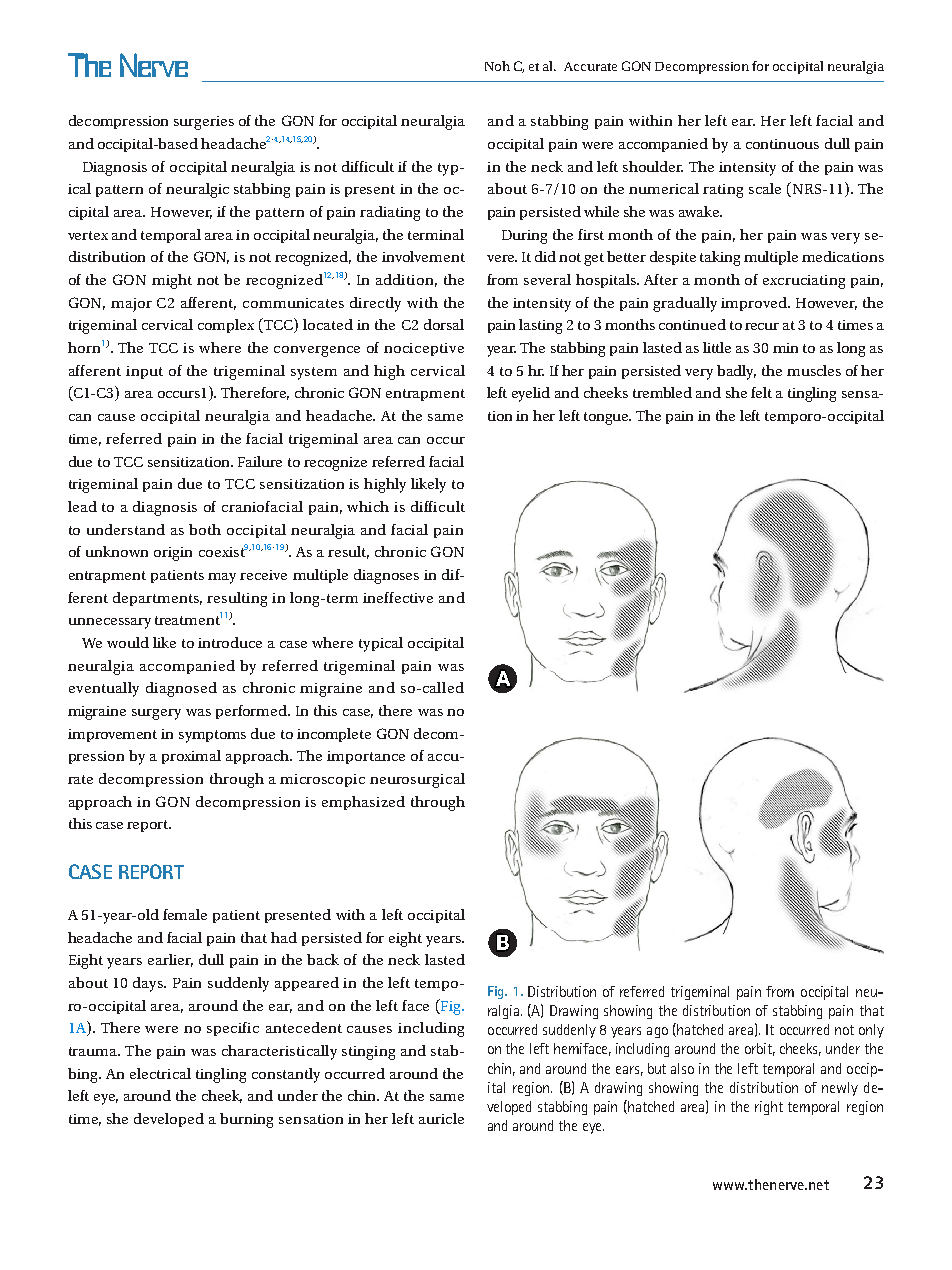 This page has height=1270, width=952. I want to click on proximal, so click(191, 757).
